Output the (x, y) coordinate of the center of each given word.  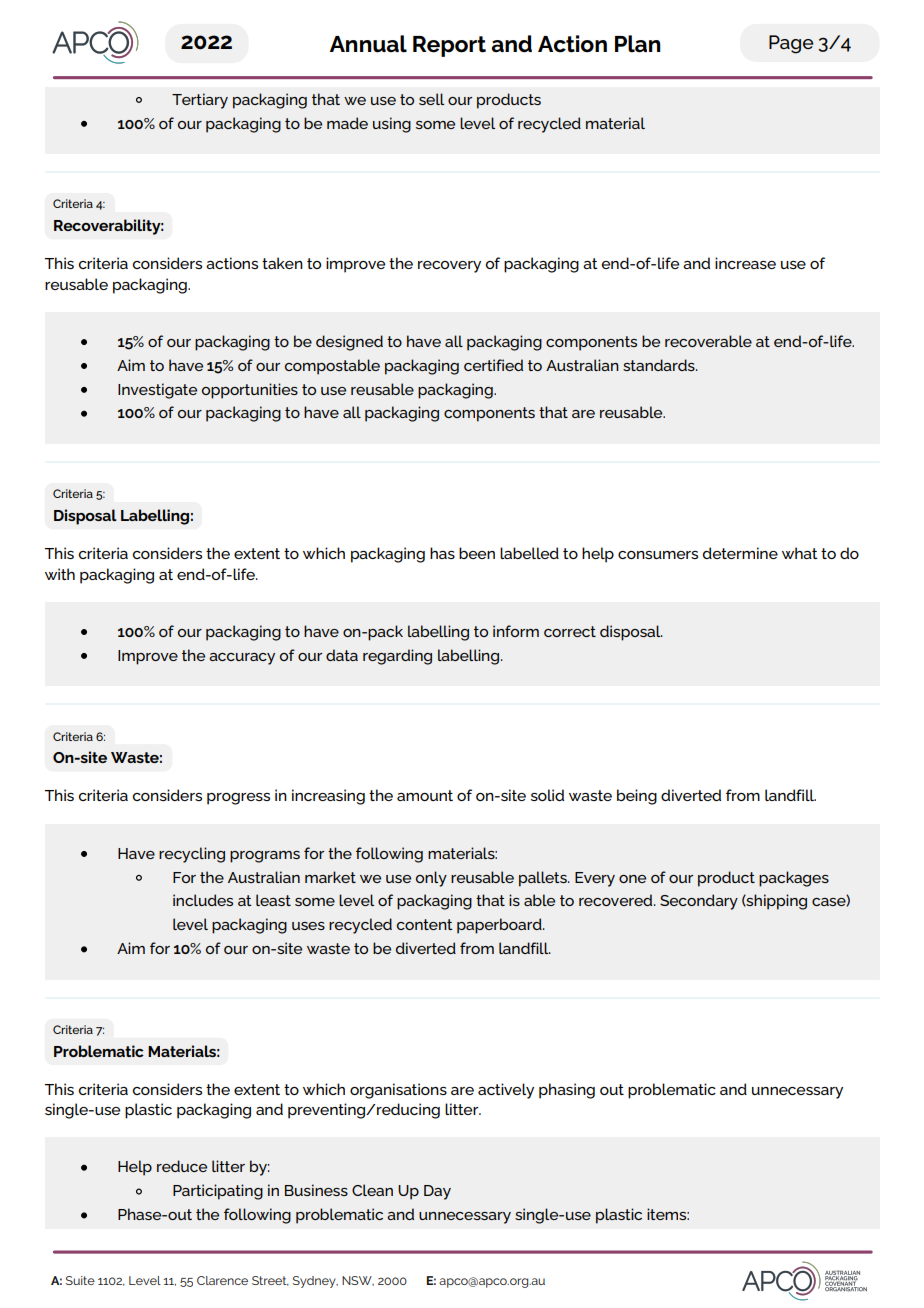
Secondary (699, 902)
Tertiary (200, 101)
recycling (192, 855)
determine (740, 553)
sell (431, 99)
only (431, 879)
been (477, 553)
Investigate (157, 391)
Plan (638, 44)
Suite (80, 1280)
